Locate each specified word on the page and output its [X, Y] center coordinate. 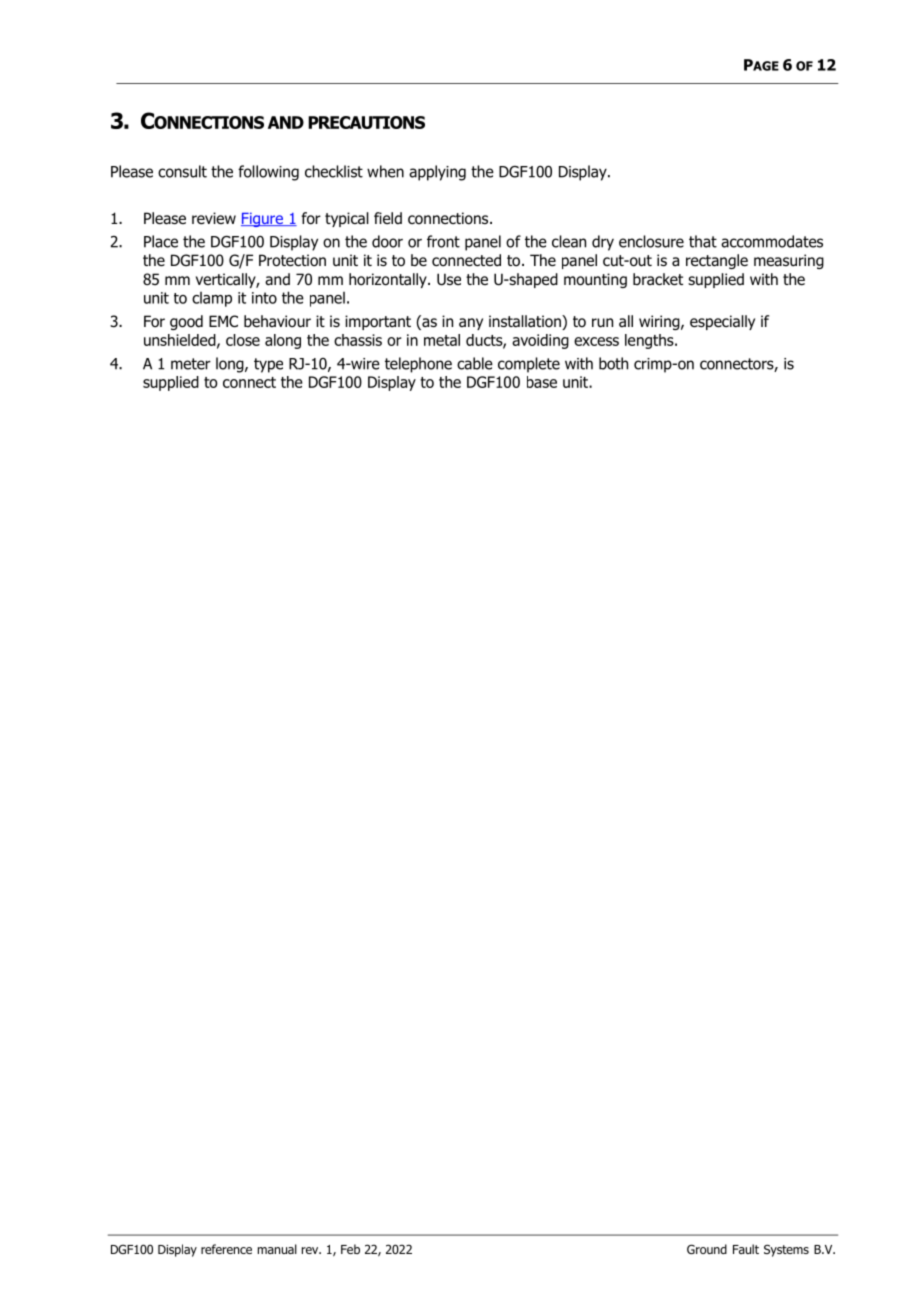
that [703, 241]
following [268, 173]
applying [437, 173]
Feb [350, 1249]
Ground [707, 1249]
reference [226, 1249]
